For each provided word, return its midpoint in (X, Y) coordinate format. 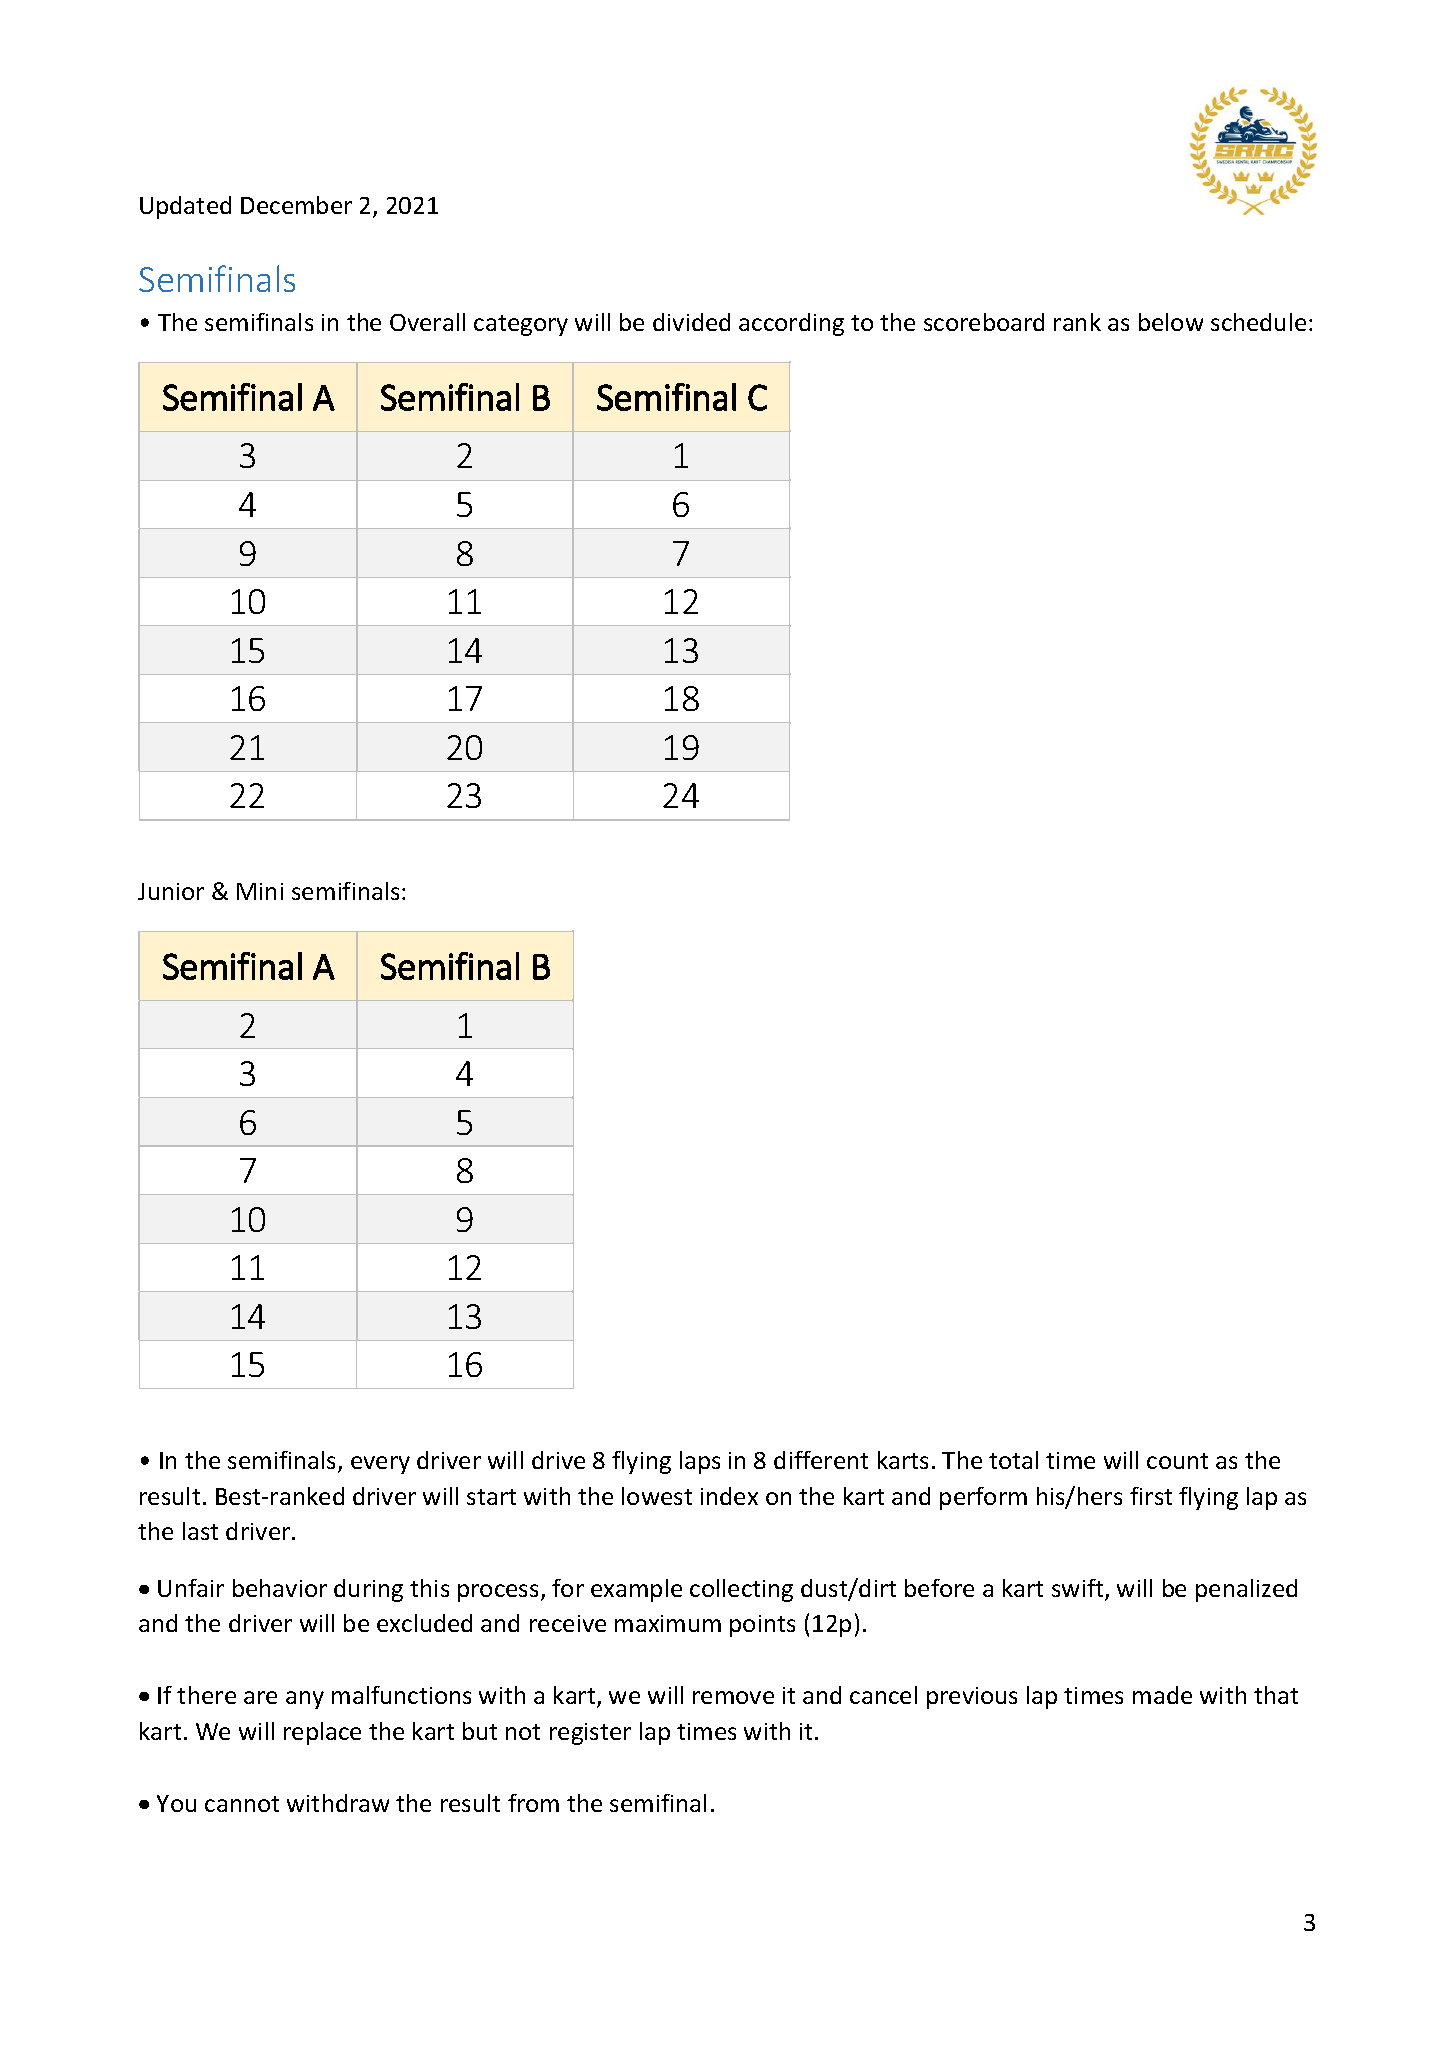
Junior (171, 891)
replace (322, 1733)
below (1171, 322)
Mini (260, 891)
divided (691, 322)
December (296, 205)
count (1177, 1461)
